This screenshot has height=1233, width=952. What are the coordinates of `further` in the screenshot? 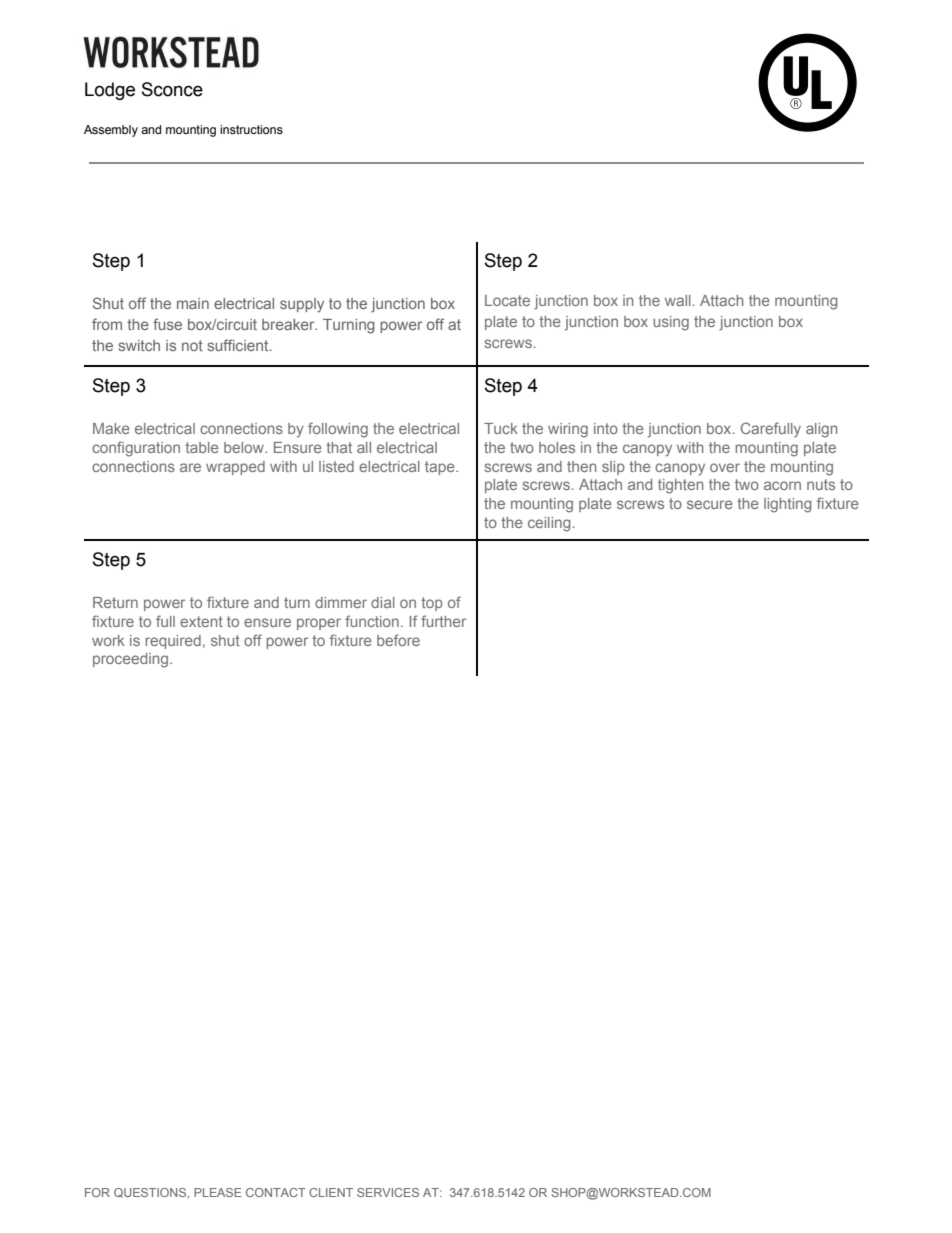 It's located at (443, 621).
